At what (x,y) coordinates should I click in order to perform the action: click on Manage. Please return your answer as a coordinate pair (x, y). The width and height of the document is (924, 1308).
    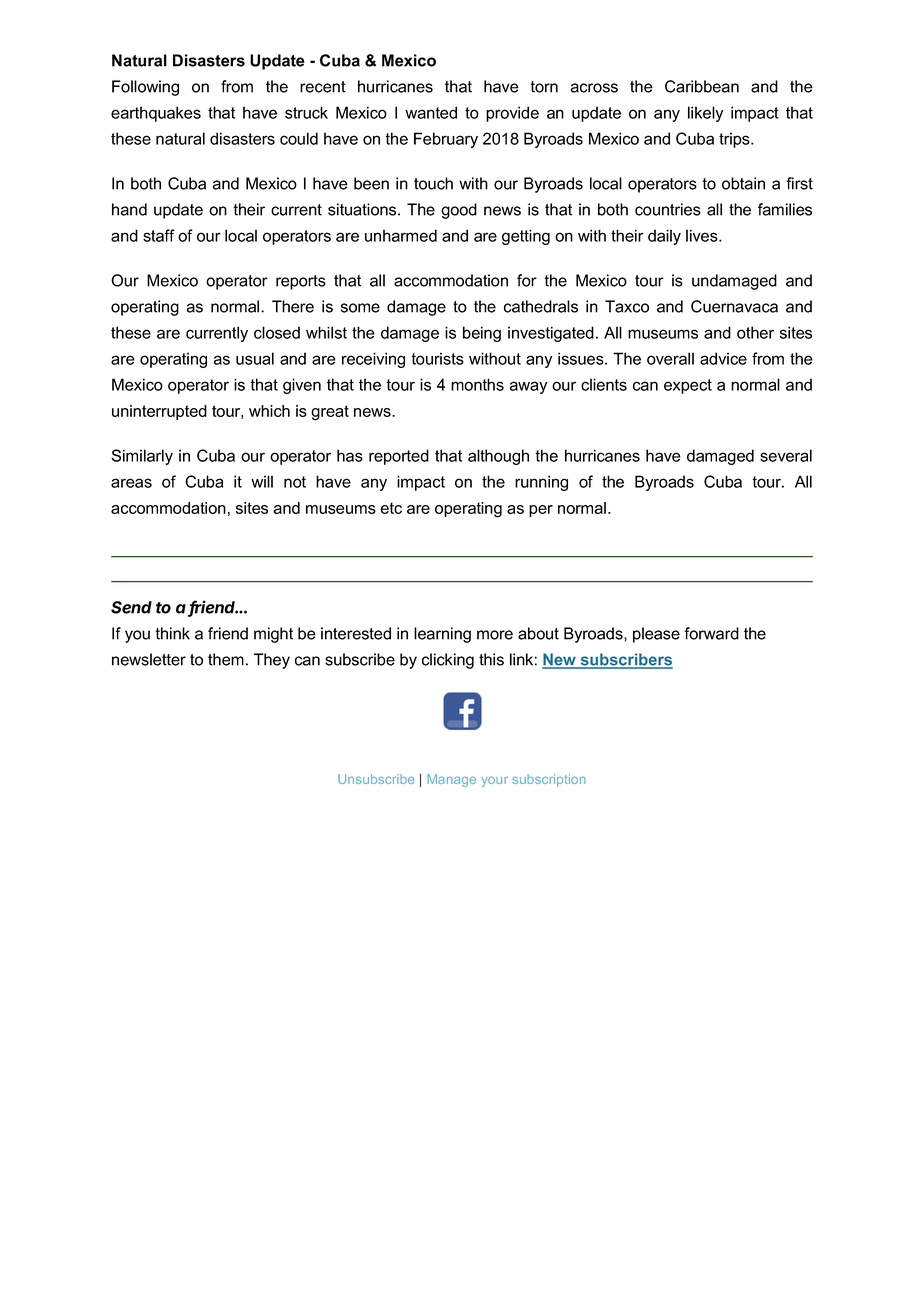
    Looking at the image, I should click on (451, 780).
